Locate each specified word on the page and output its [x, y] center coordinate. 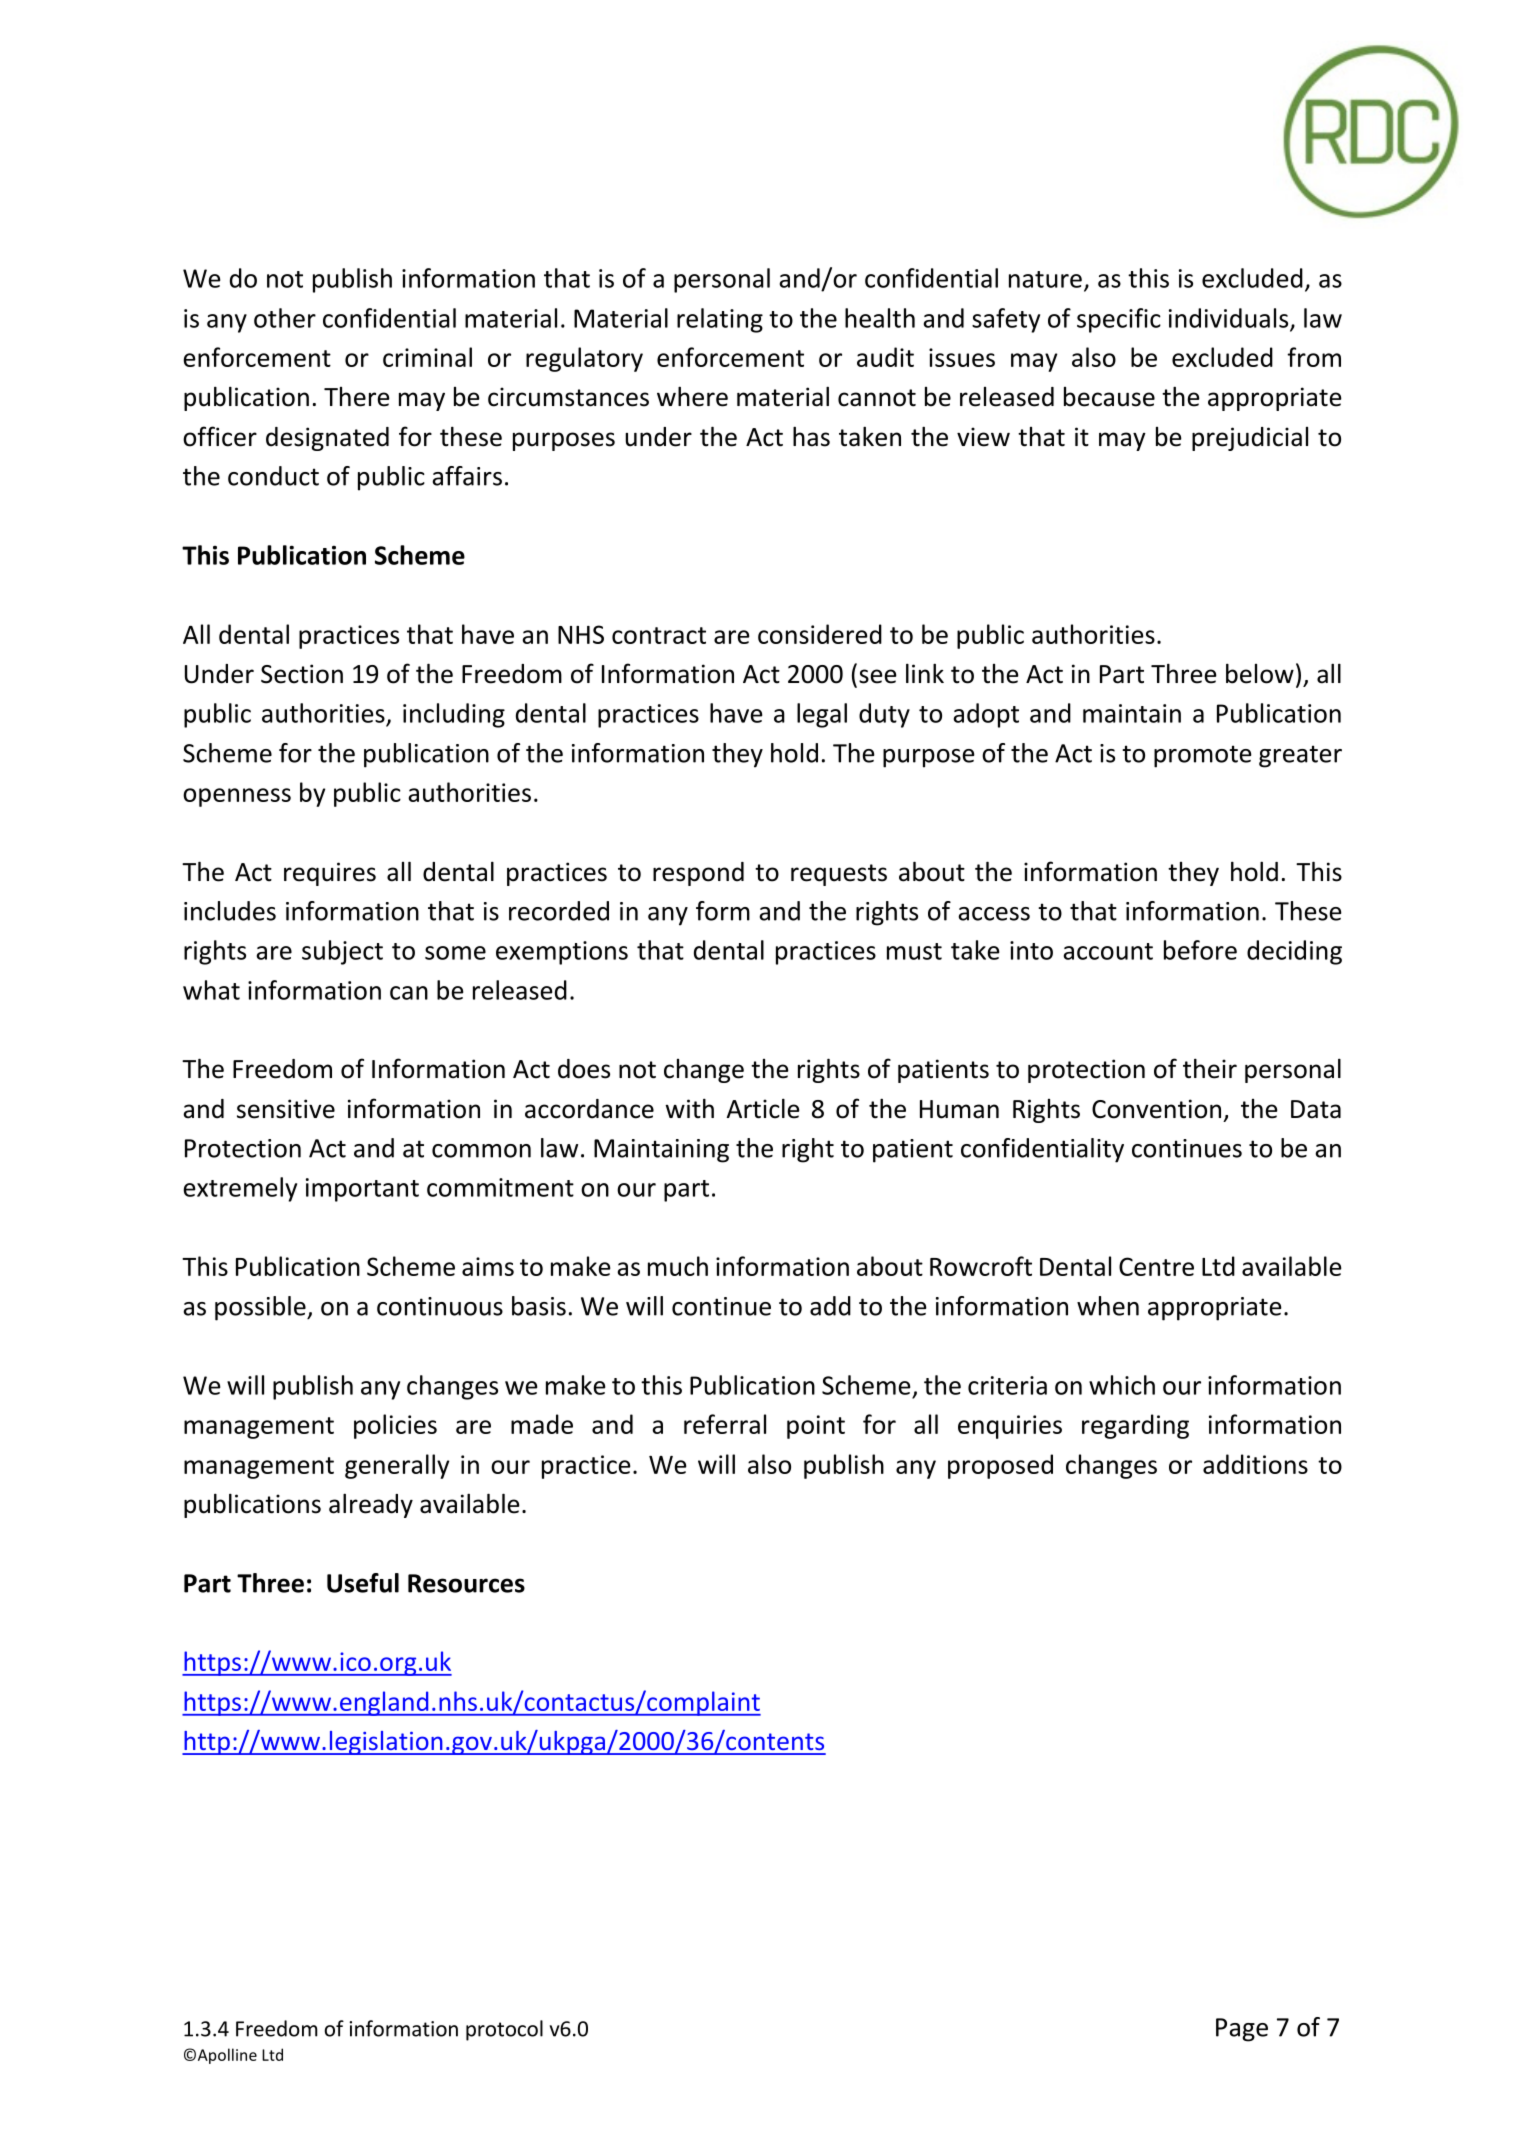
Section [302, 674]
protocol [504, 2030]
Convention [1156, 1109]
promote [1203, 756]
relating [720, 320]
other [285, 318]
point [816, 1427]
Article [763, 1108]
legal [822, 715]
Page [1242, 2030]
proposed [1000, 1466]
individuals [1230, 319]
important [362, 1190]
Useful [363, 1583]
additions [1255, 1464]
